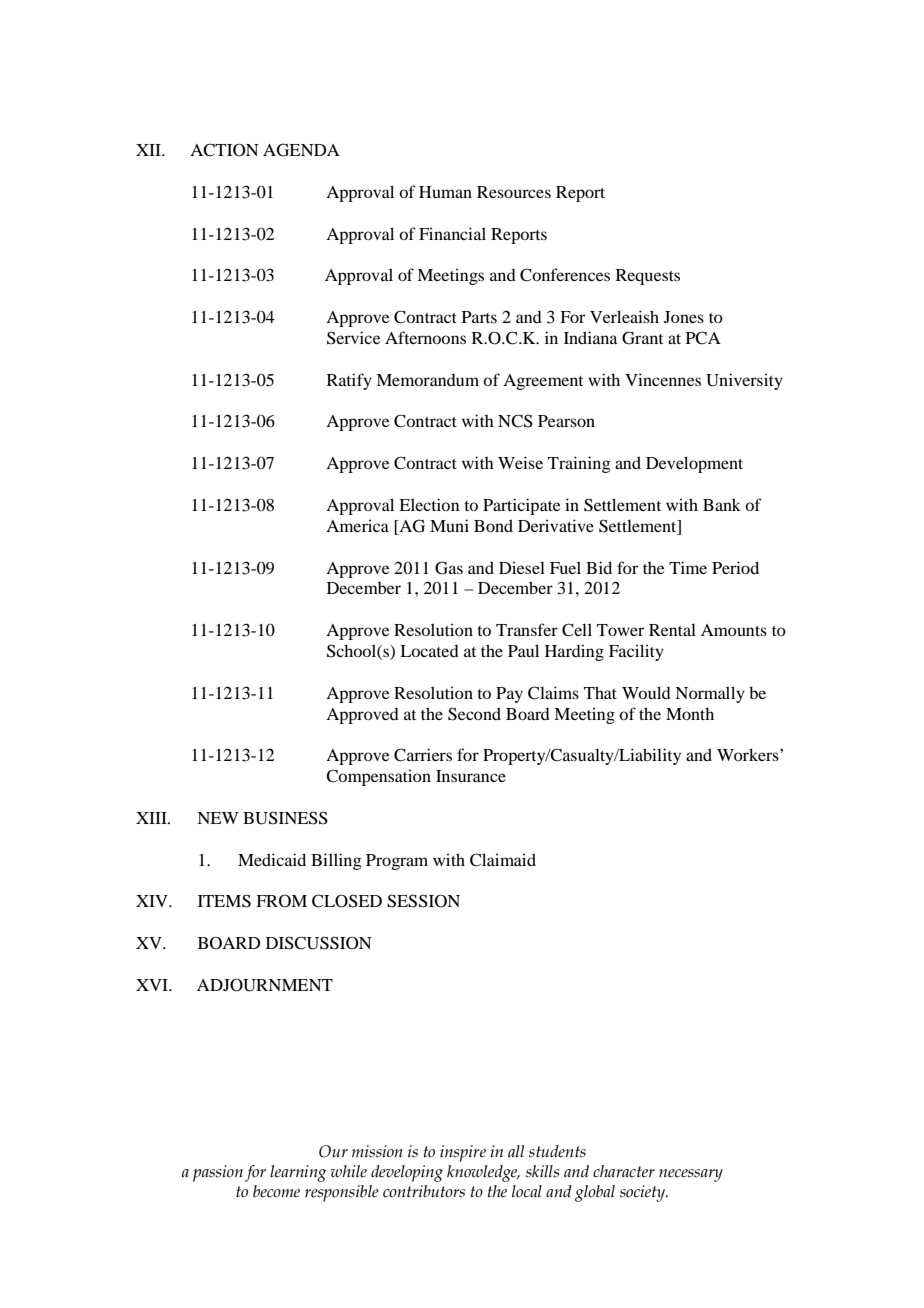 The height and width of the image is (1308, 924). What do you see at coordinates (691, 1175) in the image?
I see `necessary` at bounding box center [691, 1175].
